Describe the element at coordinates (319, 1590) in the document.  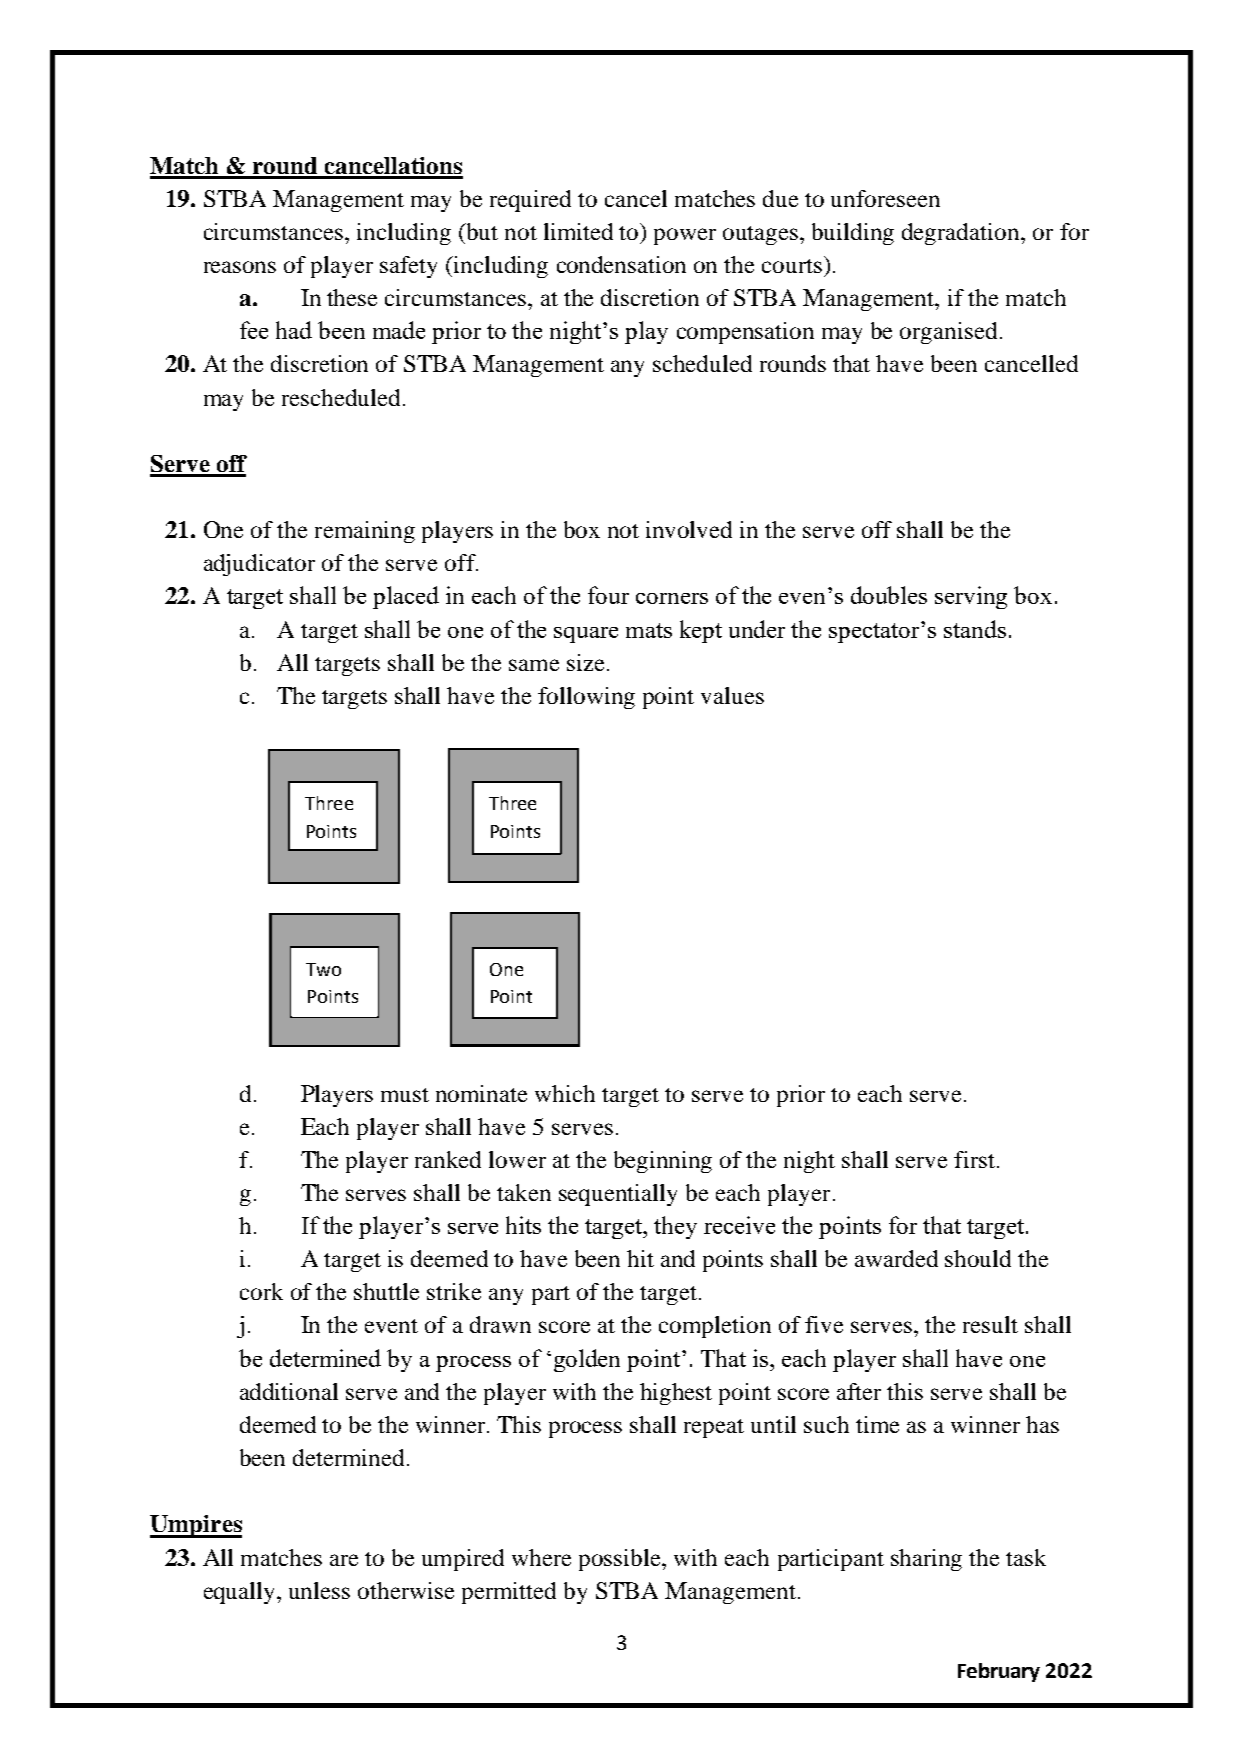
I see `unless` at that location.
